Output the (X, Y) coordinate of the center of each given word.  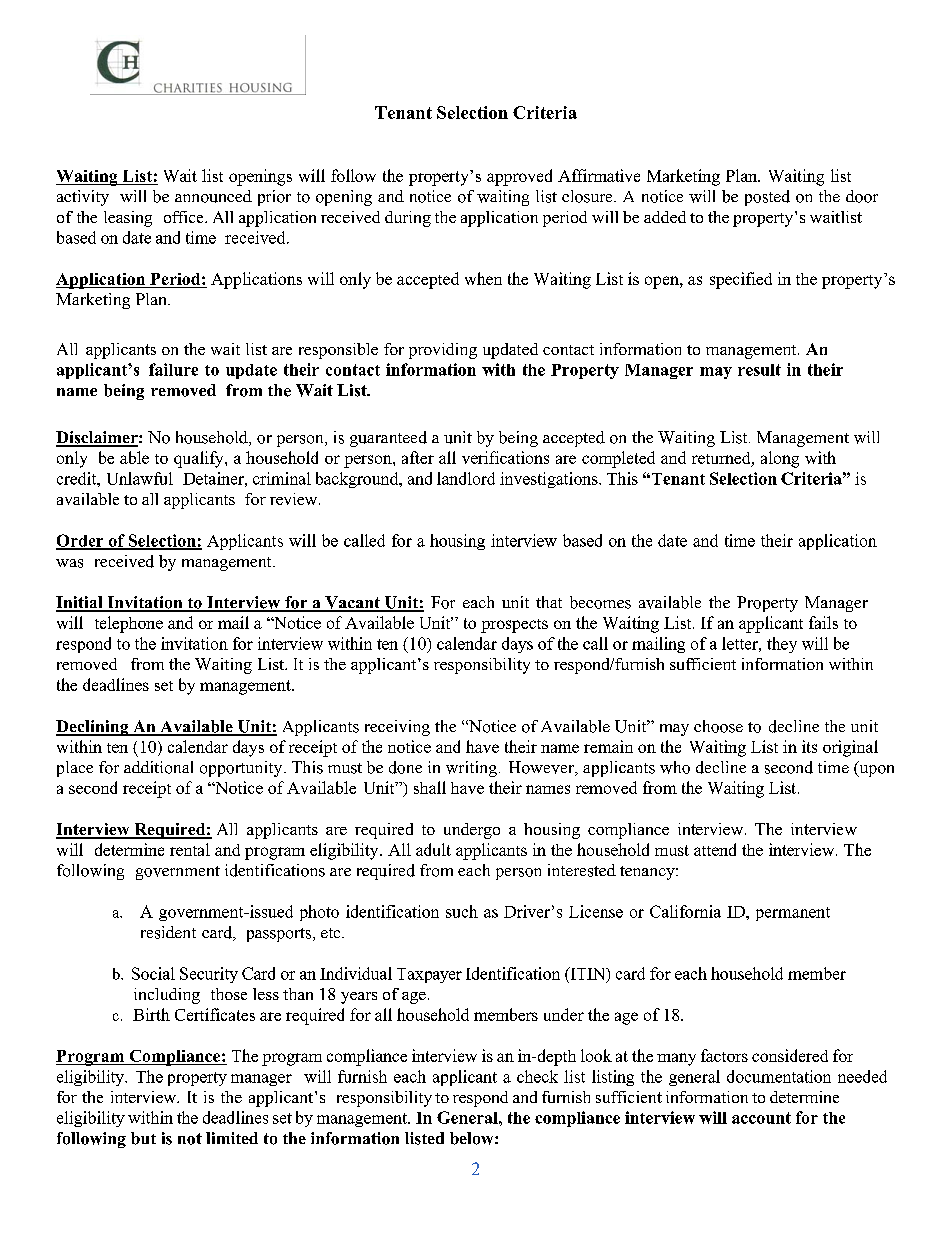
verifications (505, 457)
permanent (793, 914)
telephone (129, 624)
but (143, 1138)
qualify (200, 459)
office (185, 217)
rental (190, 849)
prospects (514, 626)
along (780, 459)
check (537, 1076)
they (782, 645)
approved (519, 177)
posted (767, 198)
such (462, 911)
